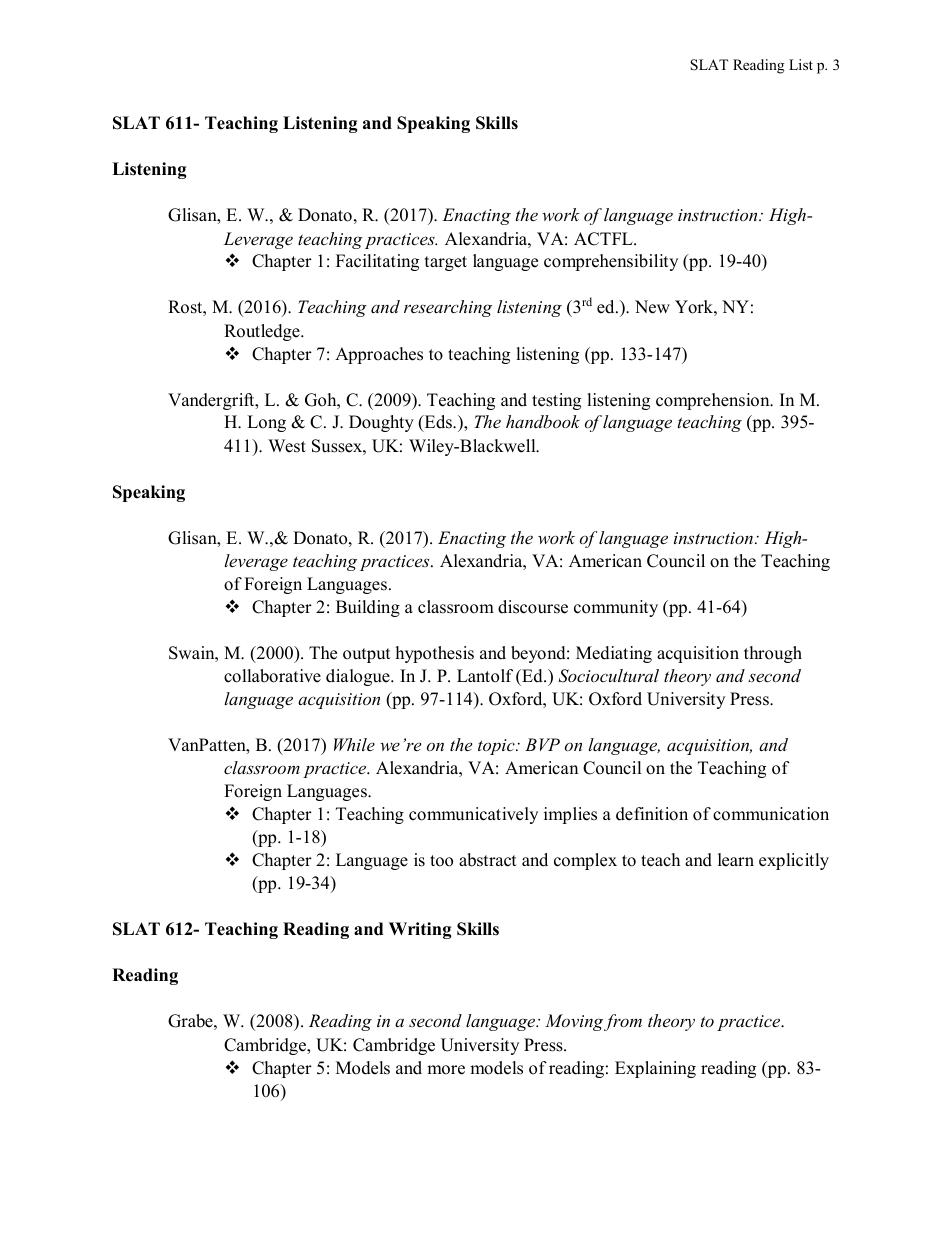 This document has height=1233, width=952. I want to click on discourse, so click(533, 607).
